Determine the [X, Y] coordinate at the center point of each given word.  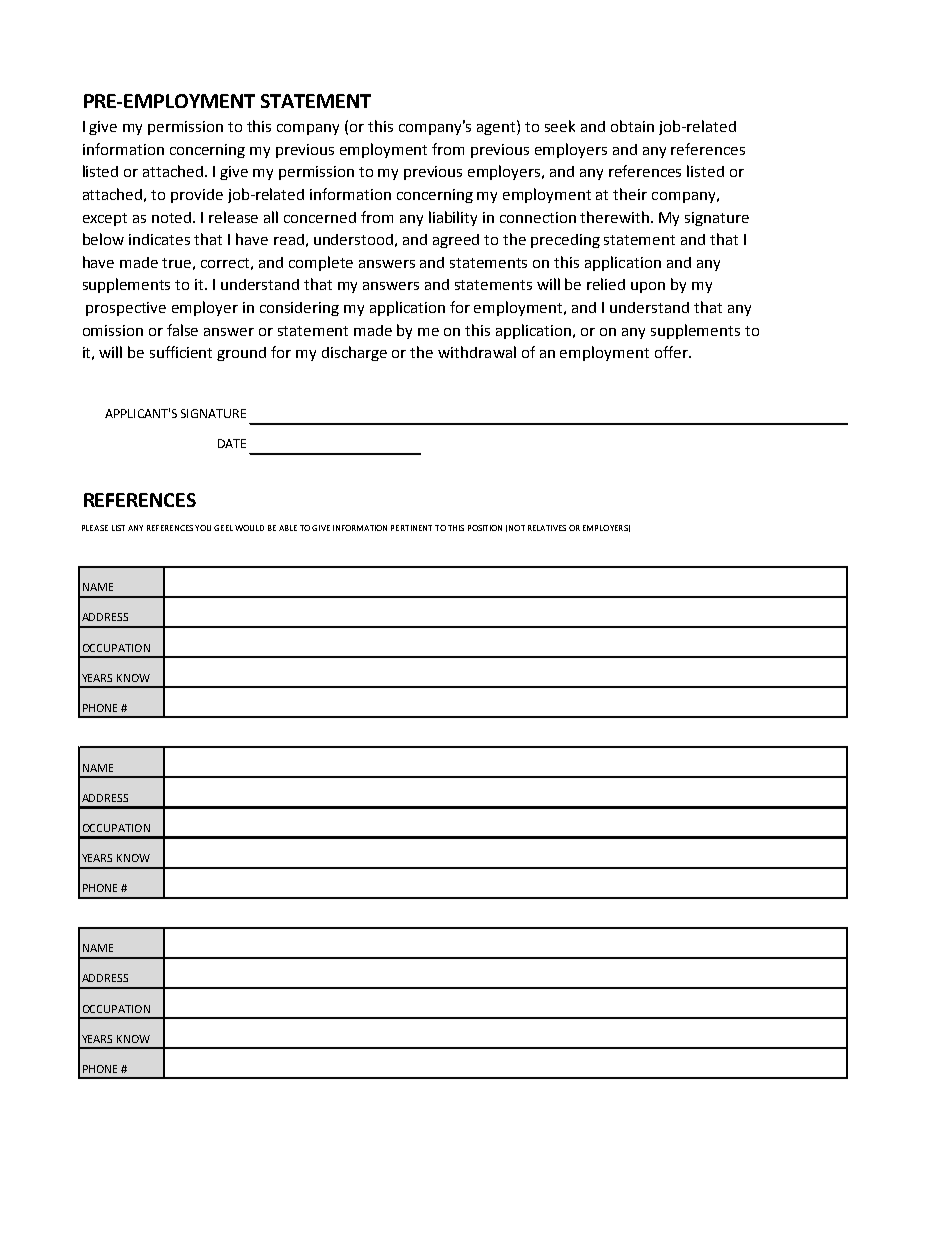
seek [560, 126]
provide [197, 196]
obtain [632, 126]
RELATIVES [547, 528]
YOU [203, 528]
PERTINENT [411, 528]
